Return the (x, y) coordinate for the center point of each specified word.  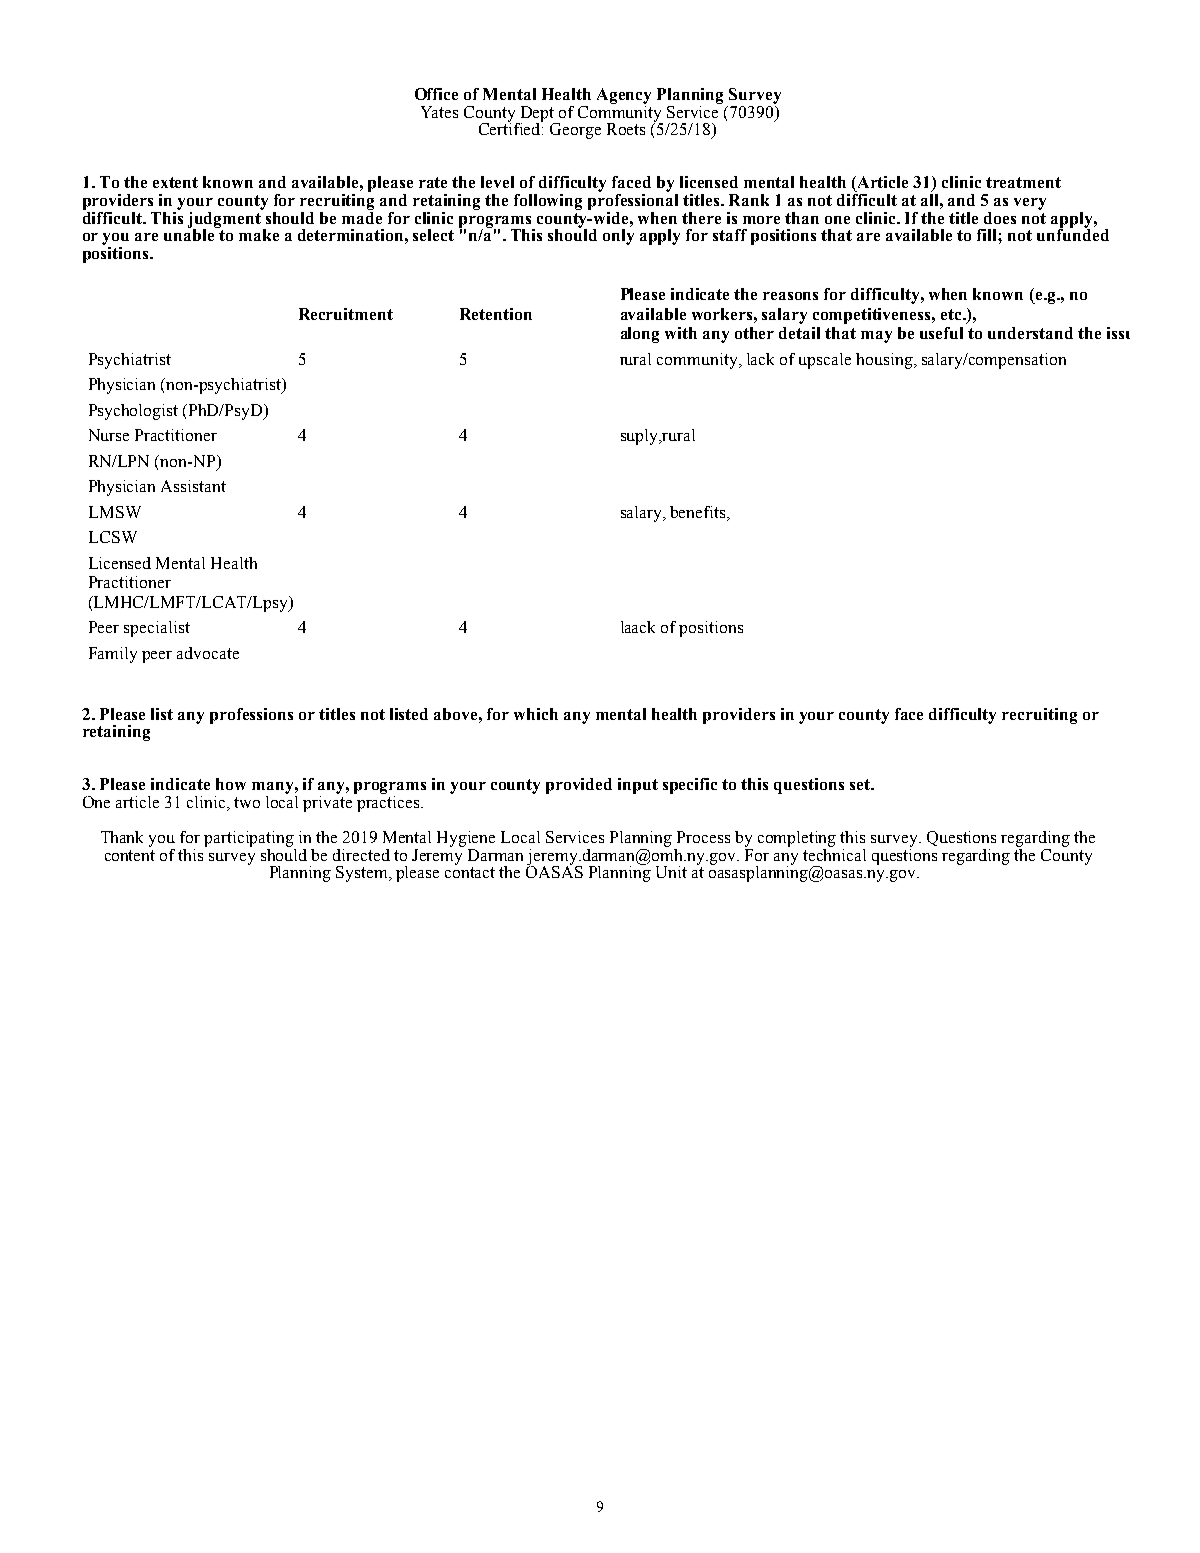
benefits (699, 512)
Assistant (193, 486)
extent (175, 182)
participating (249, 839)
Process (703, 837)
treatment (1023, 182)
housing (885, 361)
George (575, 131)
